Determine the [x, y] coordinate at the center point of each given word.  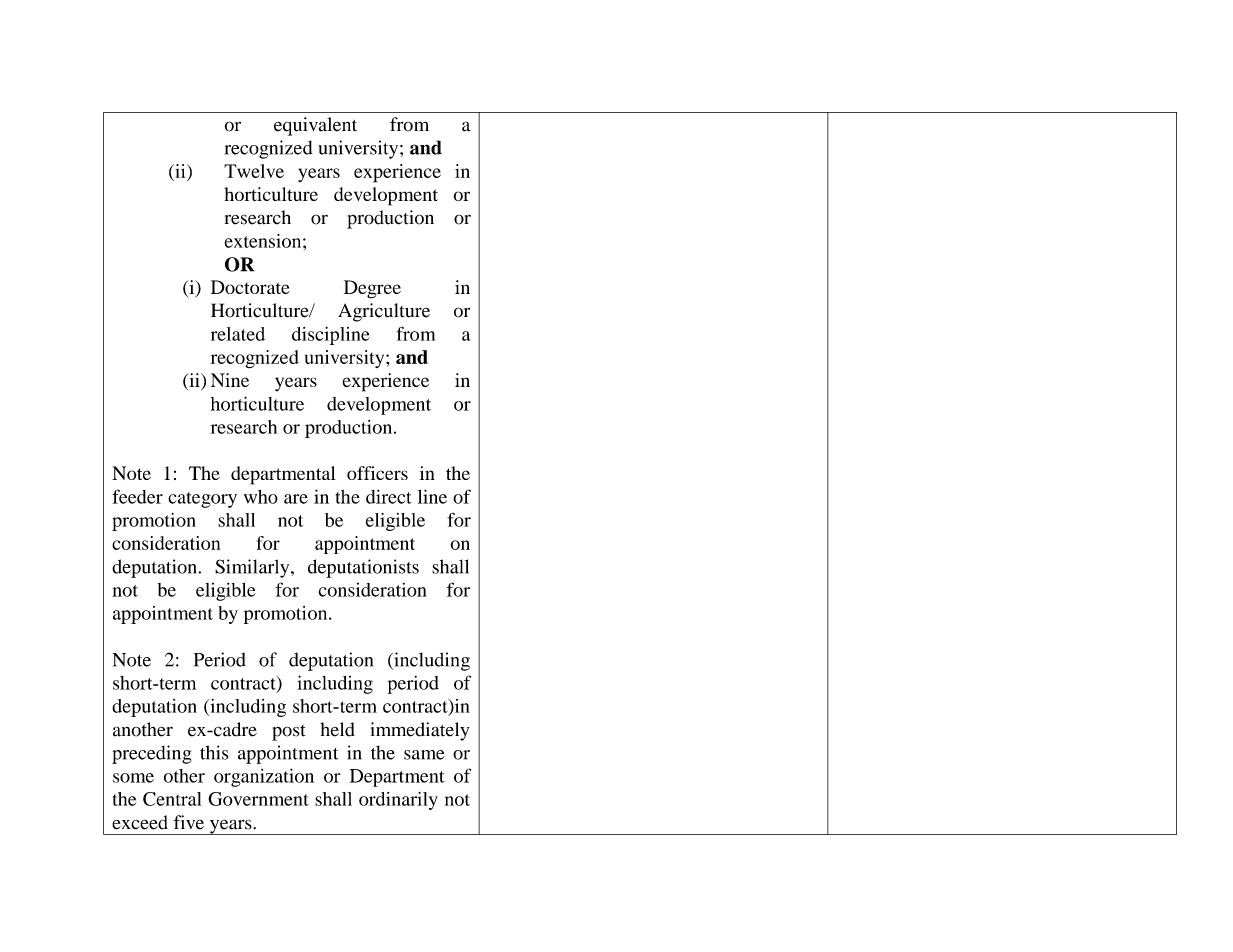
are [296, 499]
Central [172, 799]
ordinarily [398, 801]
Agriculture [384, 312]
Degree [372, 289]
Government [258, 799]
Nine [230, 380]
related [238, 334]
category [202, 500]
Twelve [254, 171]
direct [389, 496]
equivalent [315, 126]
